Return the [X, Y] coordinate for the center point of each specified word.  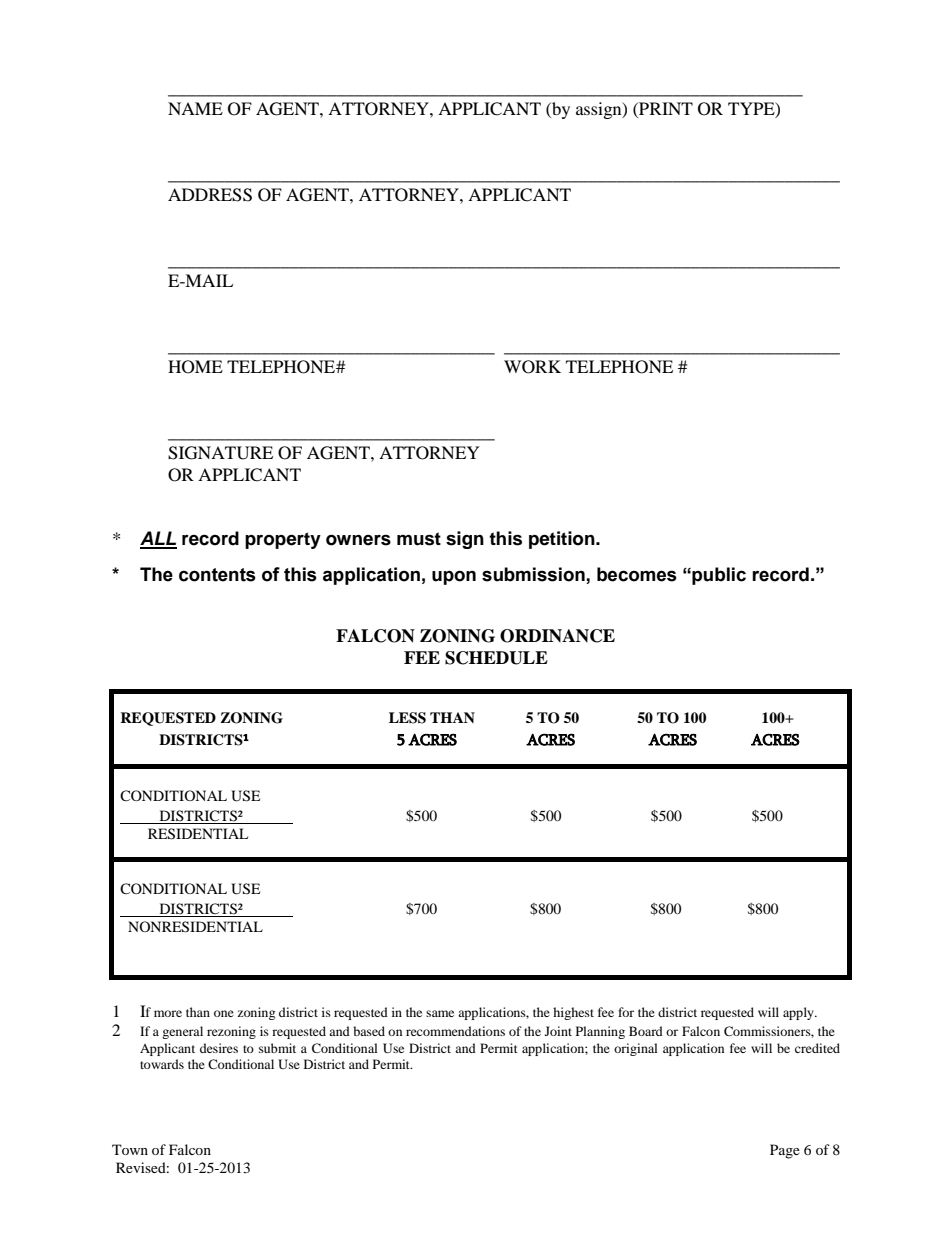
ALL [158, 539]
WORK [532, 367]
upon [454, 577]
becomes [637, 574]
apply [799, 1013]
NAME [195, 108]
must [419, 539]
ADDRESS [210, 195]
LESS [407, 718]
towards [162, 1064]
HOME [195, 367]
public [718, 576]
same [440, 1013]
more [168, 1013]
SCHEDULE [496, 658]
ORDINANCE [557, 636]
